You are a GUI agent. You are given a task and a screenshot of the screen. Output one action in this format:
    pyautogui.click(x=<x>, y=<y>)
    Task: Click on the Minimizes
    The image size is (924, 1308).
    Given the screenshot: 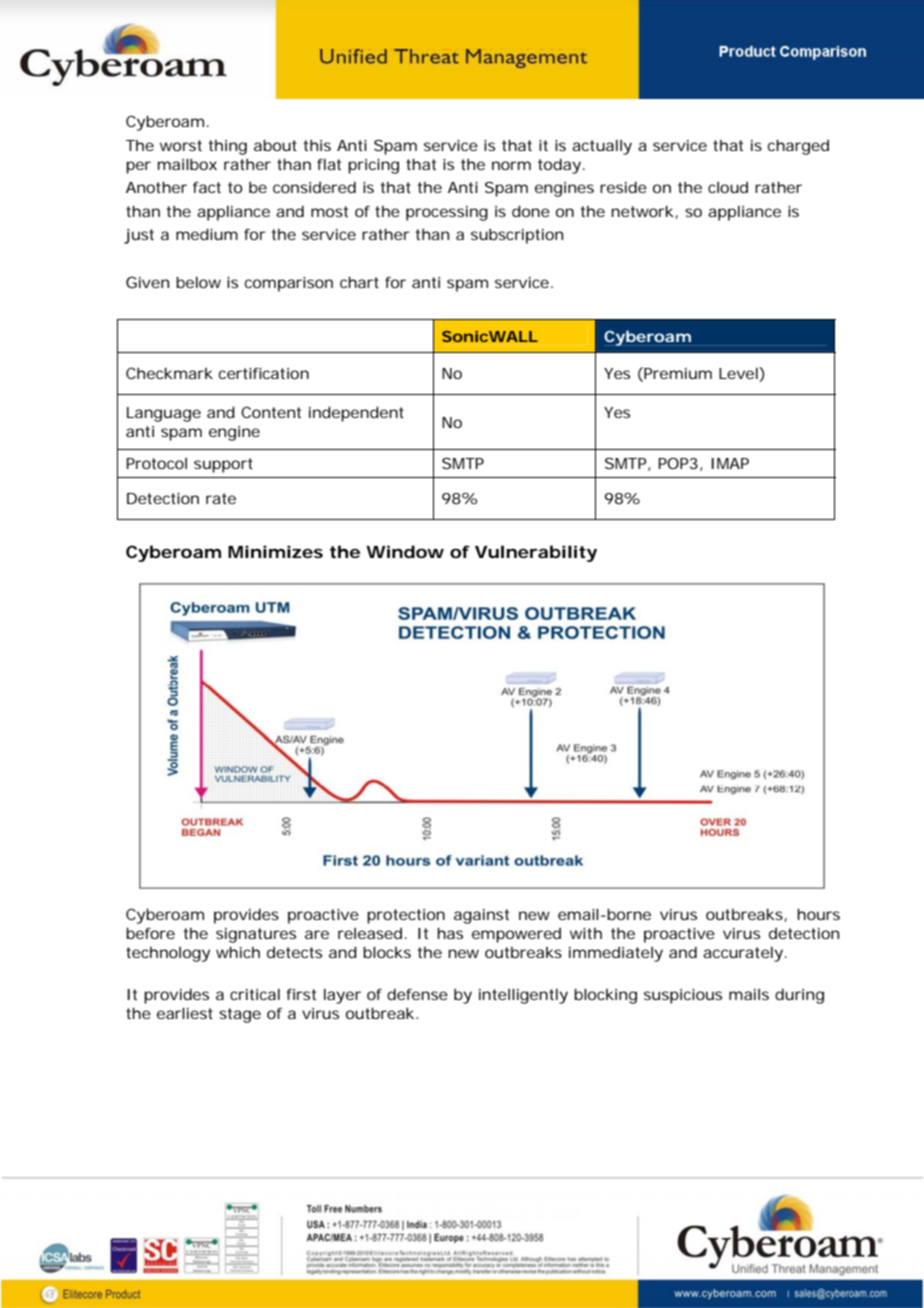 What is the action you would take?
    pyautogui.click(x=275, y=551)
